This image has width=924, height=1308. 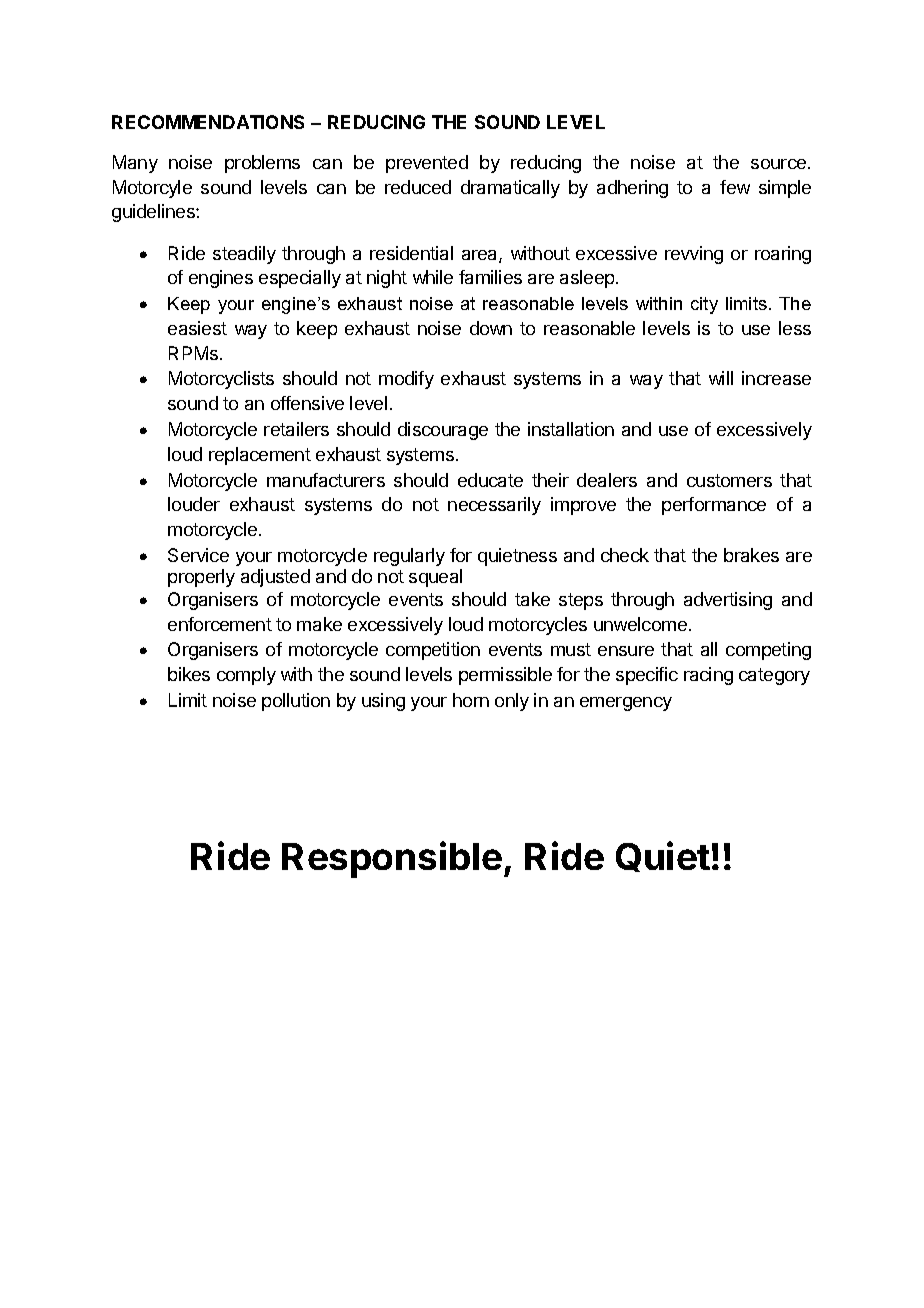 What do you see at coordinates (427, 164) in the image?
I see `prevented` at bounding box center [427, 164].
